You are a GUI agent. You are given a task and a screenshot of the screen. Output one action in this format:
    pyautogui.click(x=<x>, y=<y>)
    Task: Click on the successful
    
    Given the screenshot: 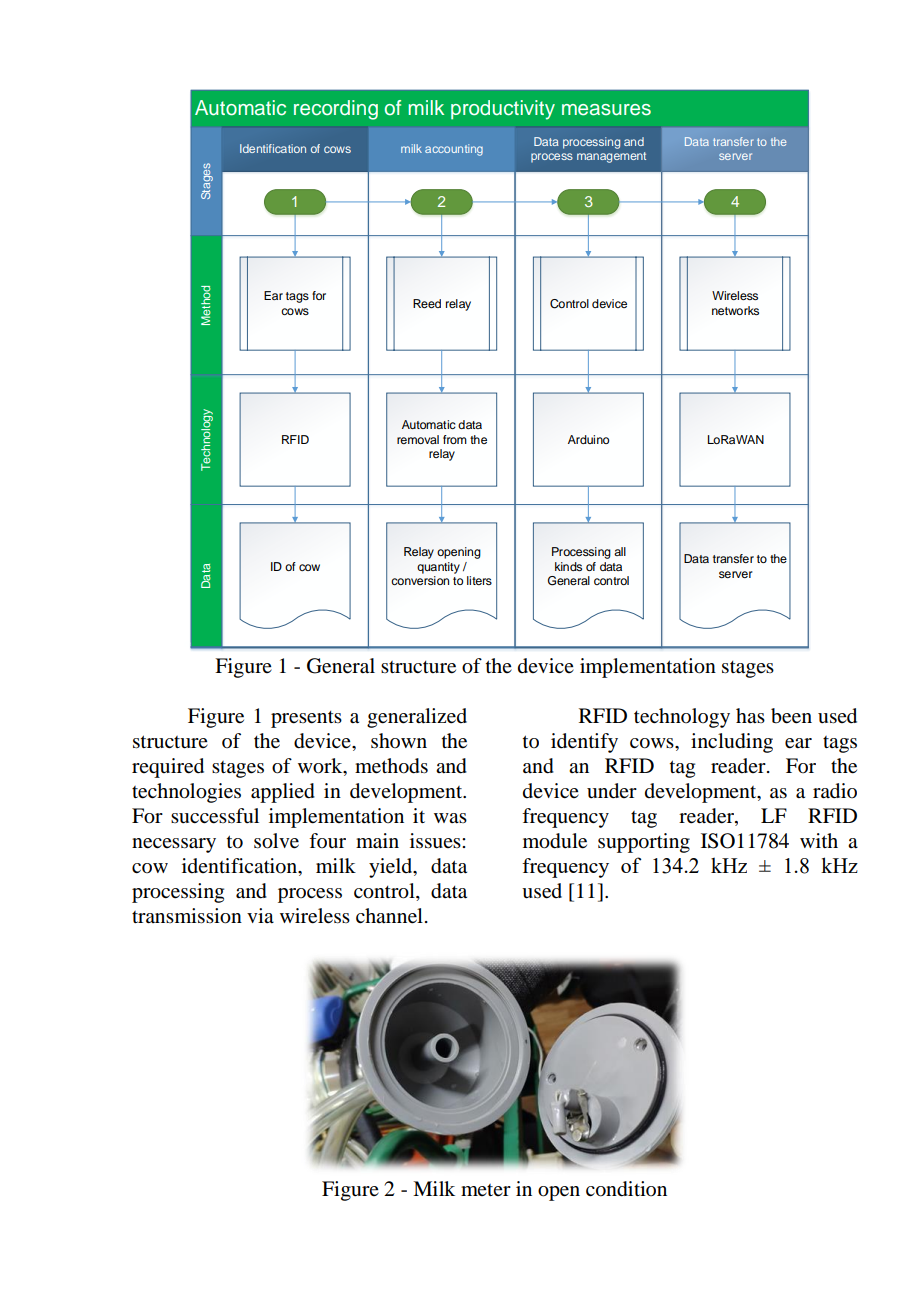 What is the action you would take?
    pyautogui.click(x=215, y=816)
